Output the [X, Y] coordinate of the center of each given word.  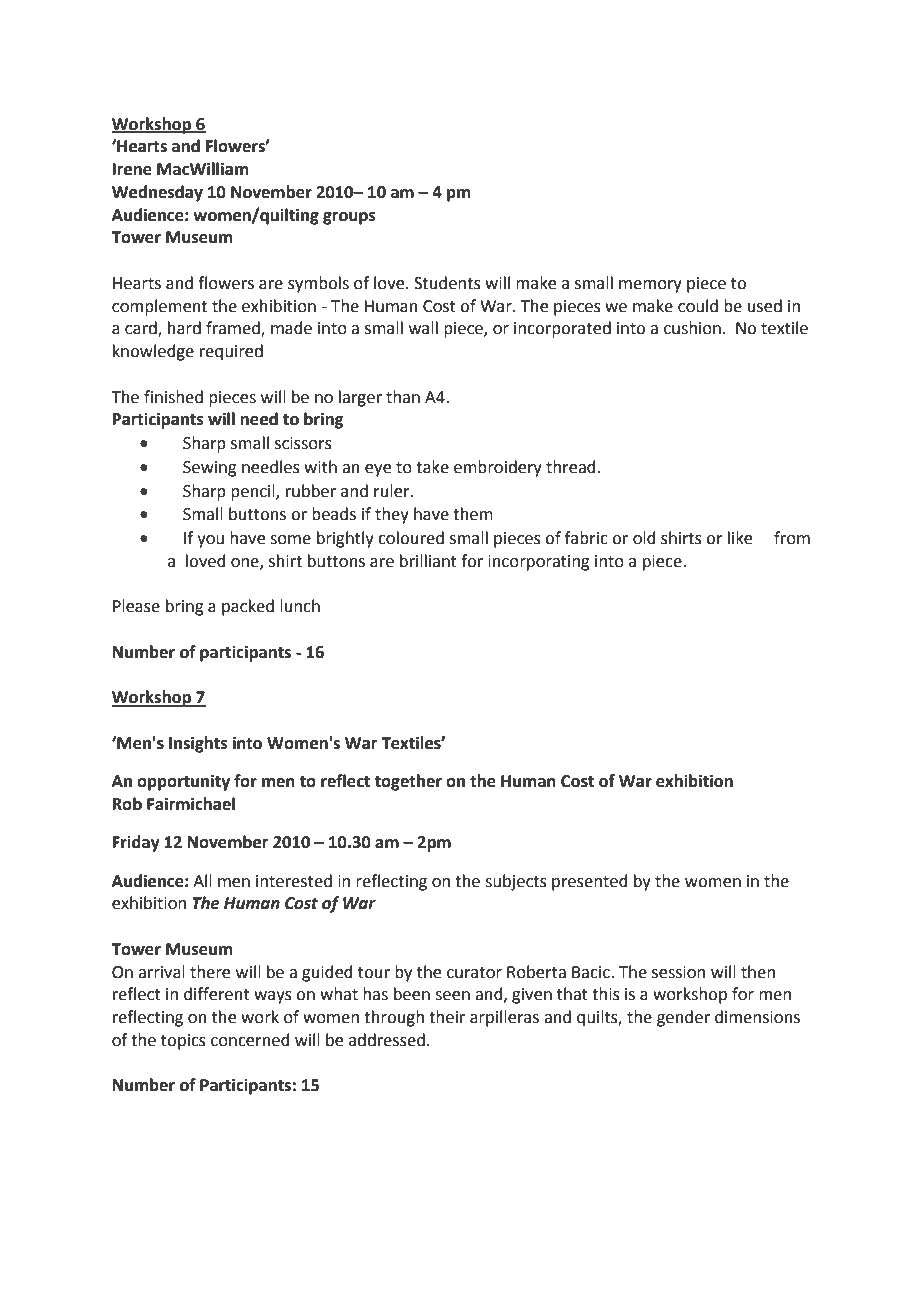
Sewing [210, 469]
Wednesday [157, 193]
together [408, 782]
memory [650, 286]
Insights [198, 744]
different [217, 994]
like [740, 538]
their [447, 1017]
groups [349, 218]
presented [590, 882]
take [432, 467]
